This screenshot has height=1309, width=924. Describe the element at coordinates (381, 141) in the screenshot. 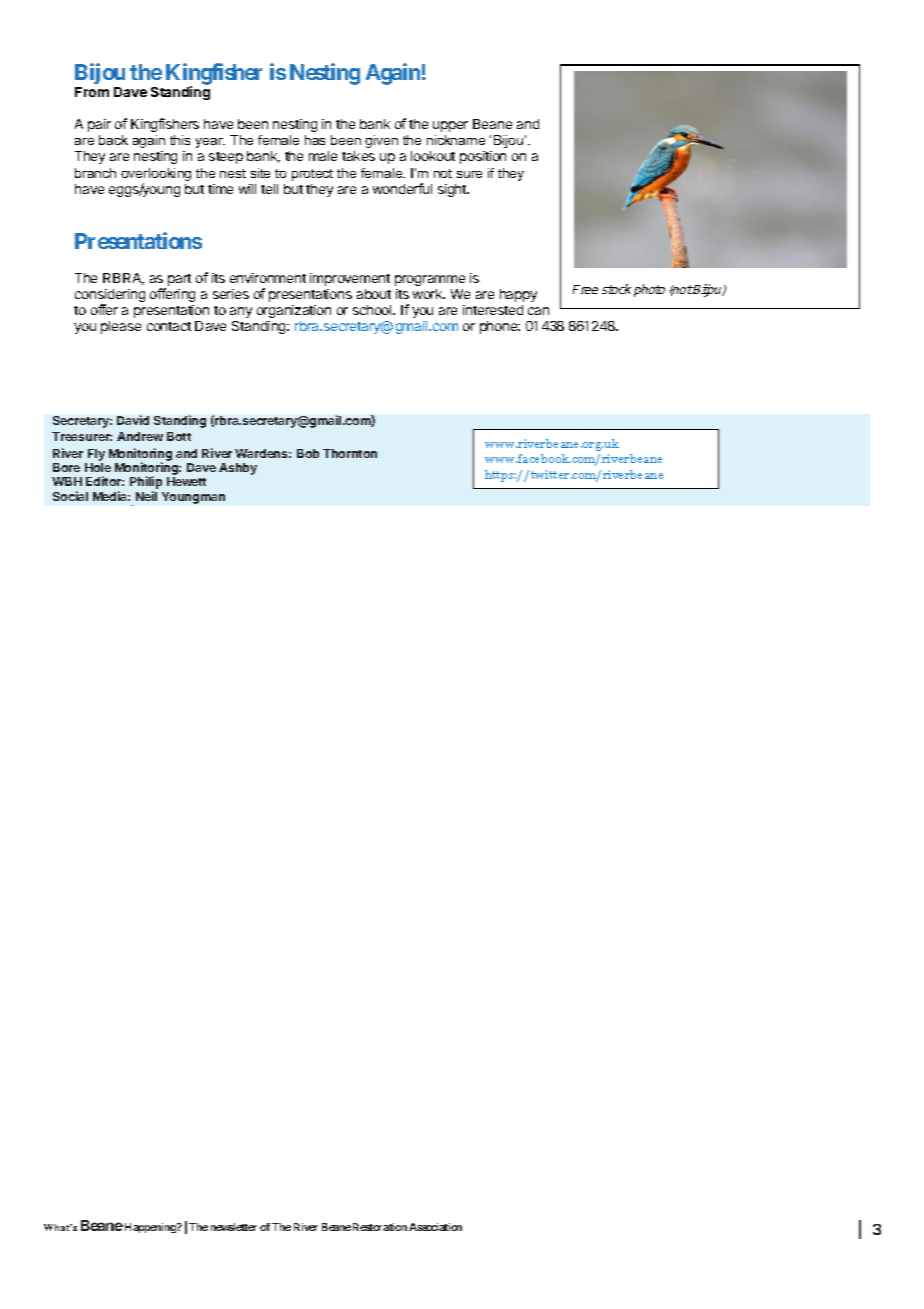

I see `given` at that location.
